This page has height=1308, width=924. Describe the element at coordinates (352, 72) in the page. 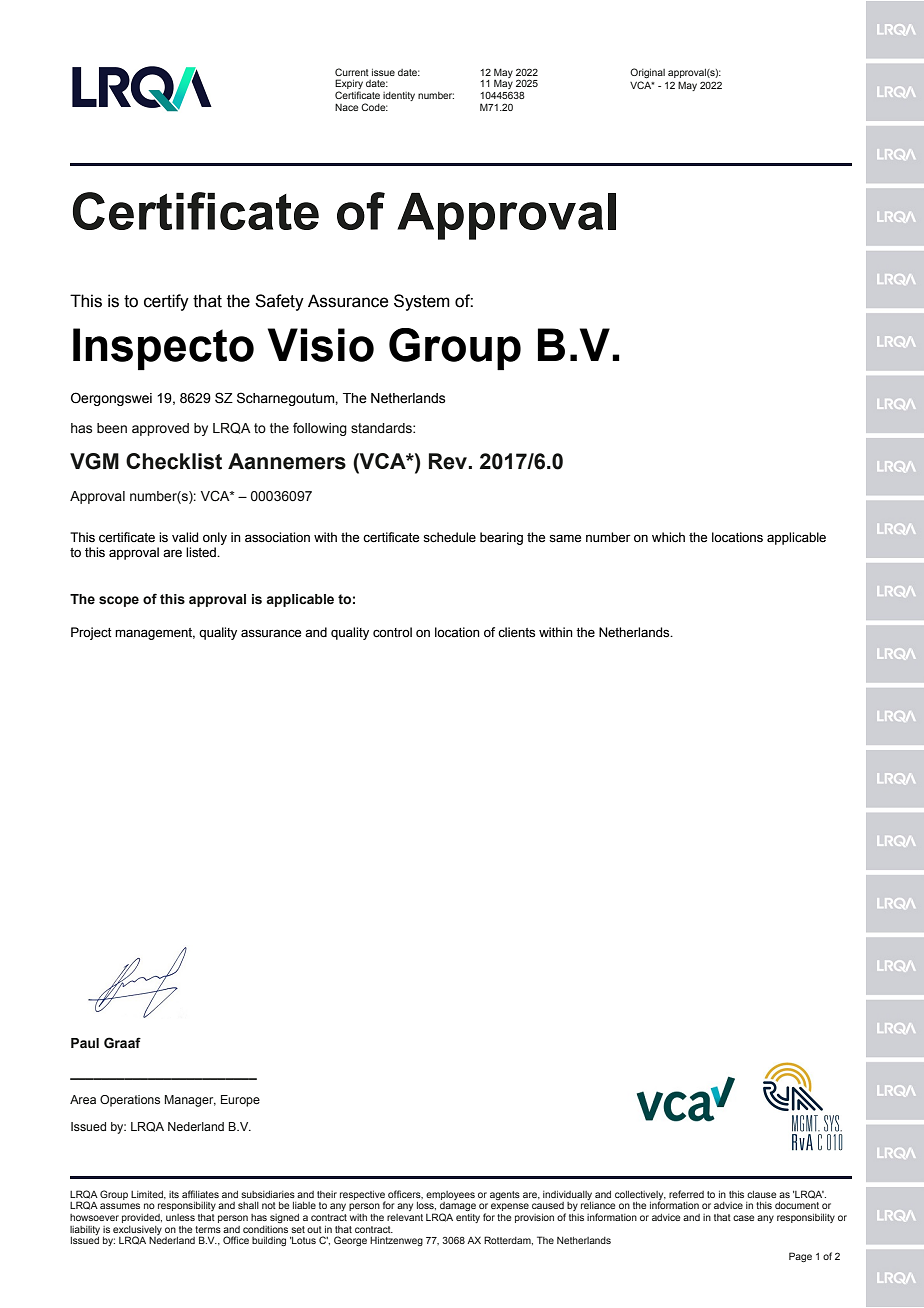

I see `Current` at that location.
